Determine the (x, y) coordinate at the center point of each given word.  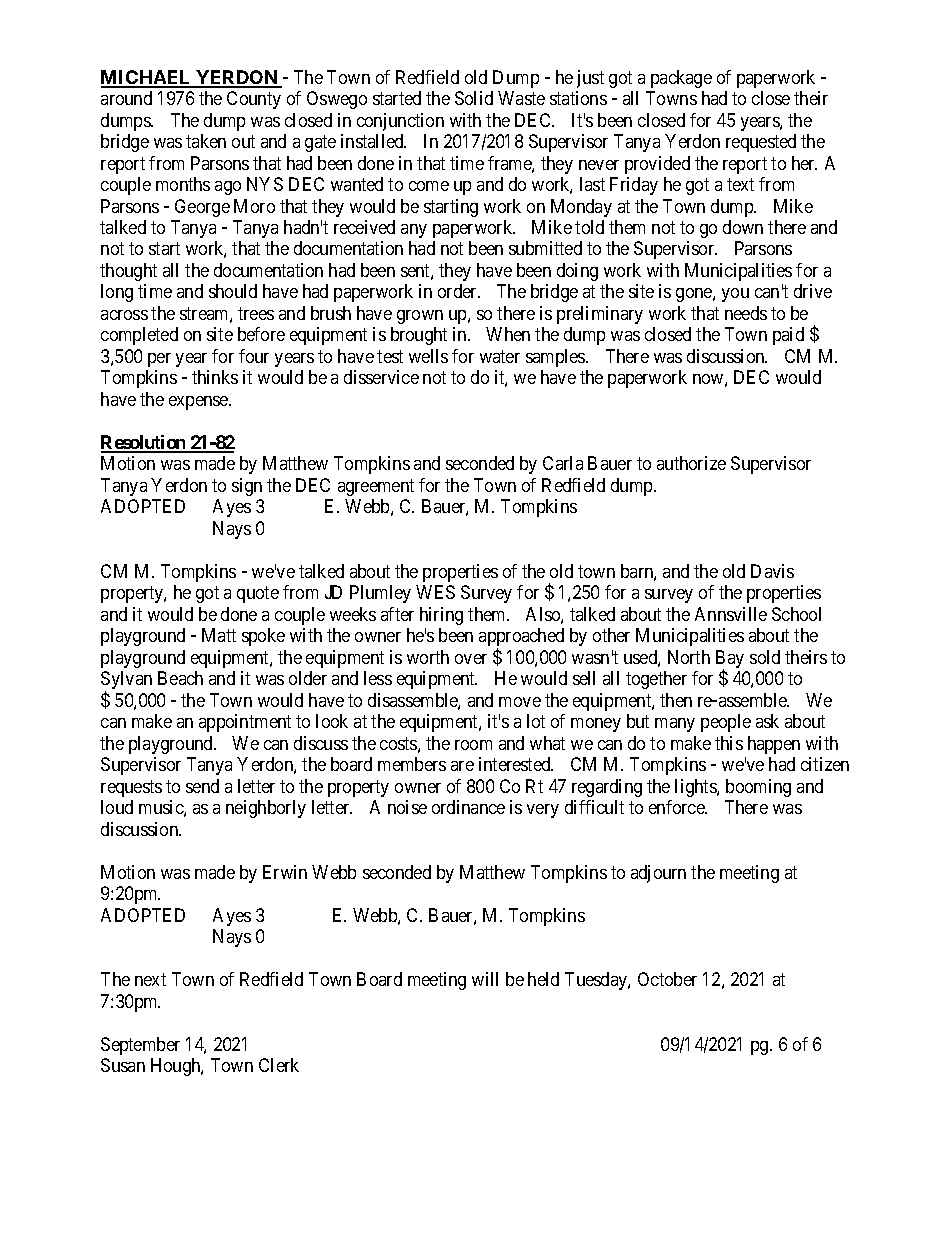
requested (761, 143)
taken (206, 141)
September (140, 1046)
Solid (474, 98)
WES (435, 592)
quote (258, 595)
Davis (772, 571)
